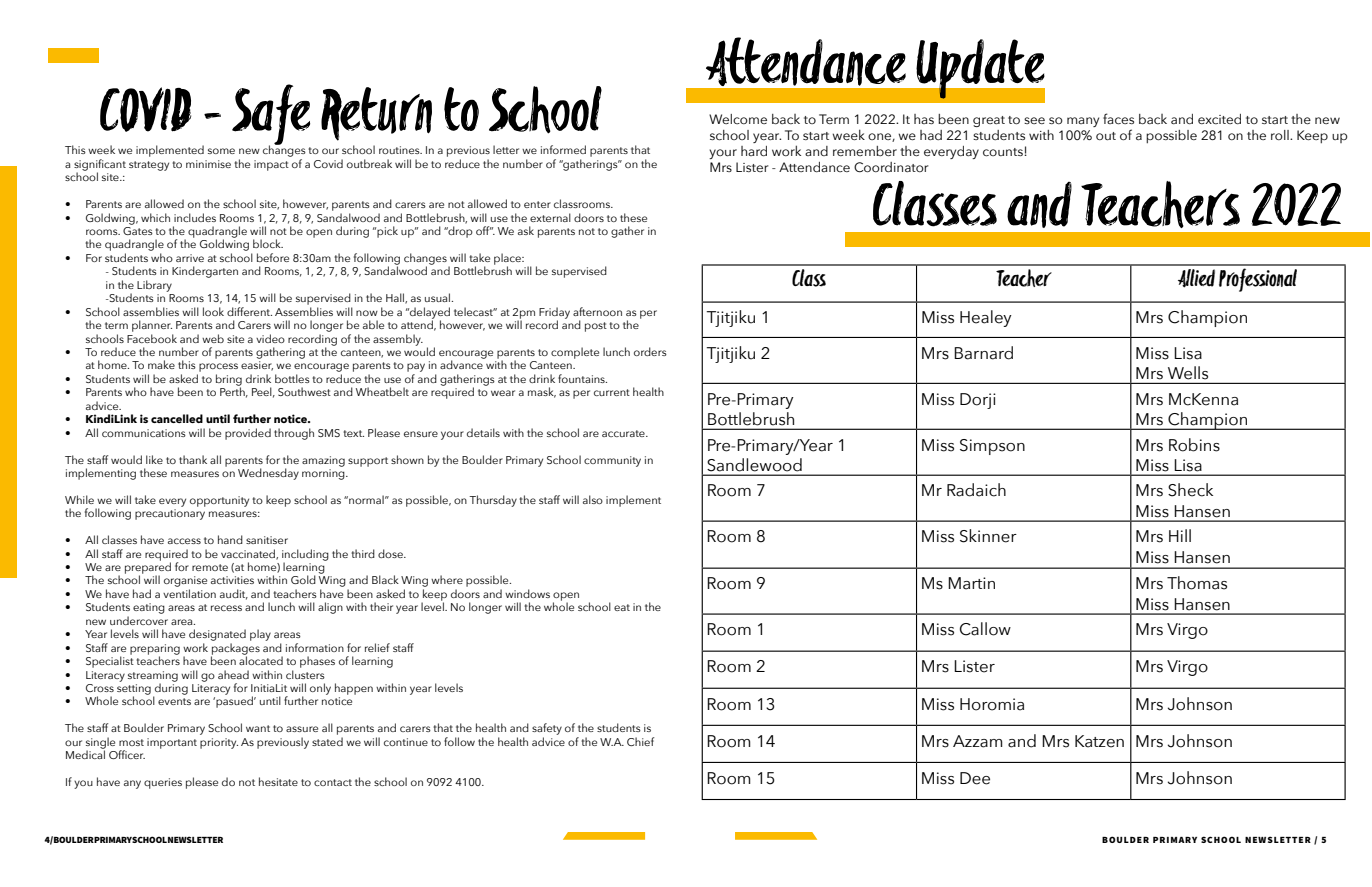  I want to click on accurate, so click(624, 433).
